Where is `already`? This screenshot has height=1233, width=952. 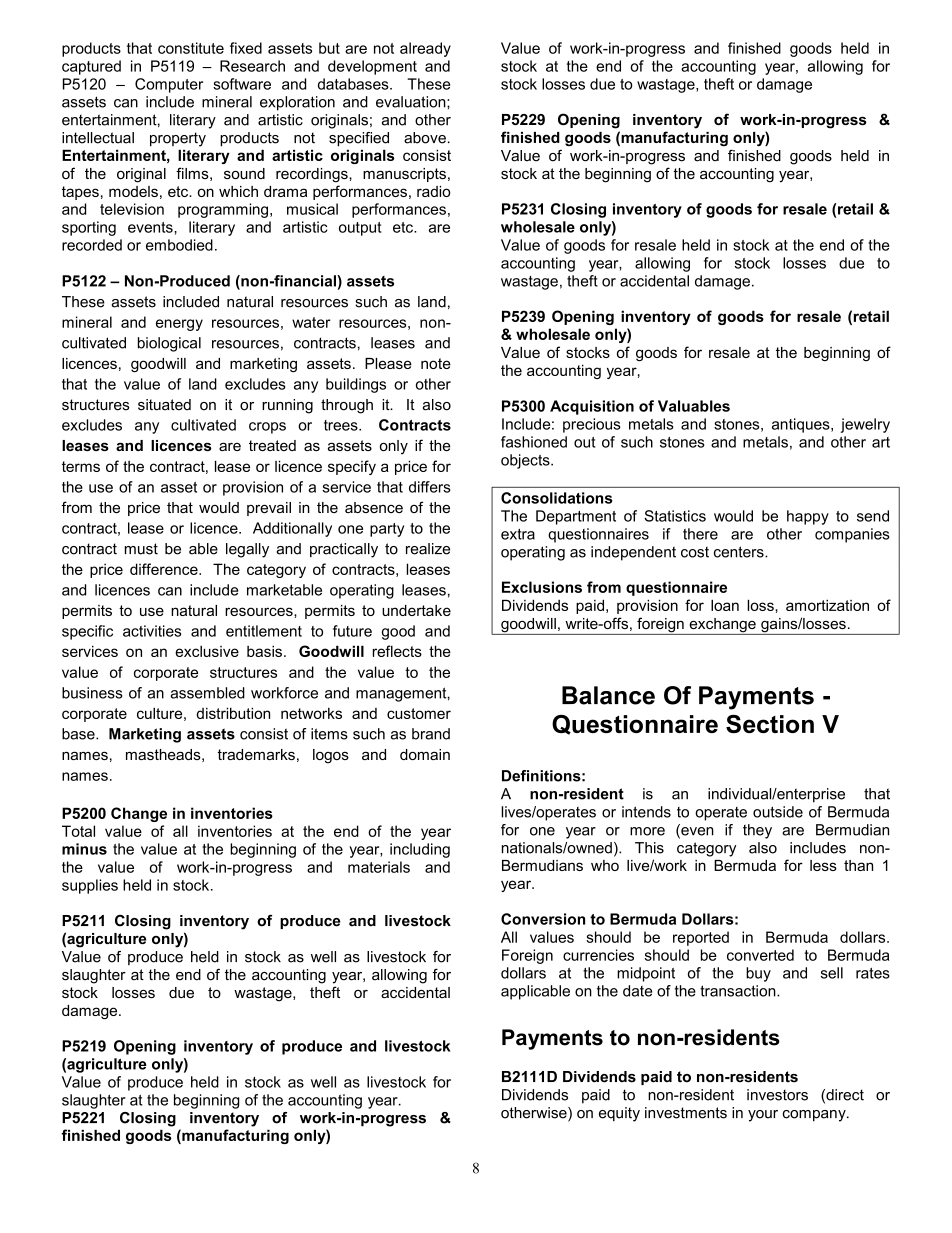
already is located at coordinates (425, 49).
